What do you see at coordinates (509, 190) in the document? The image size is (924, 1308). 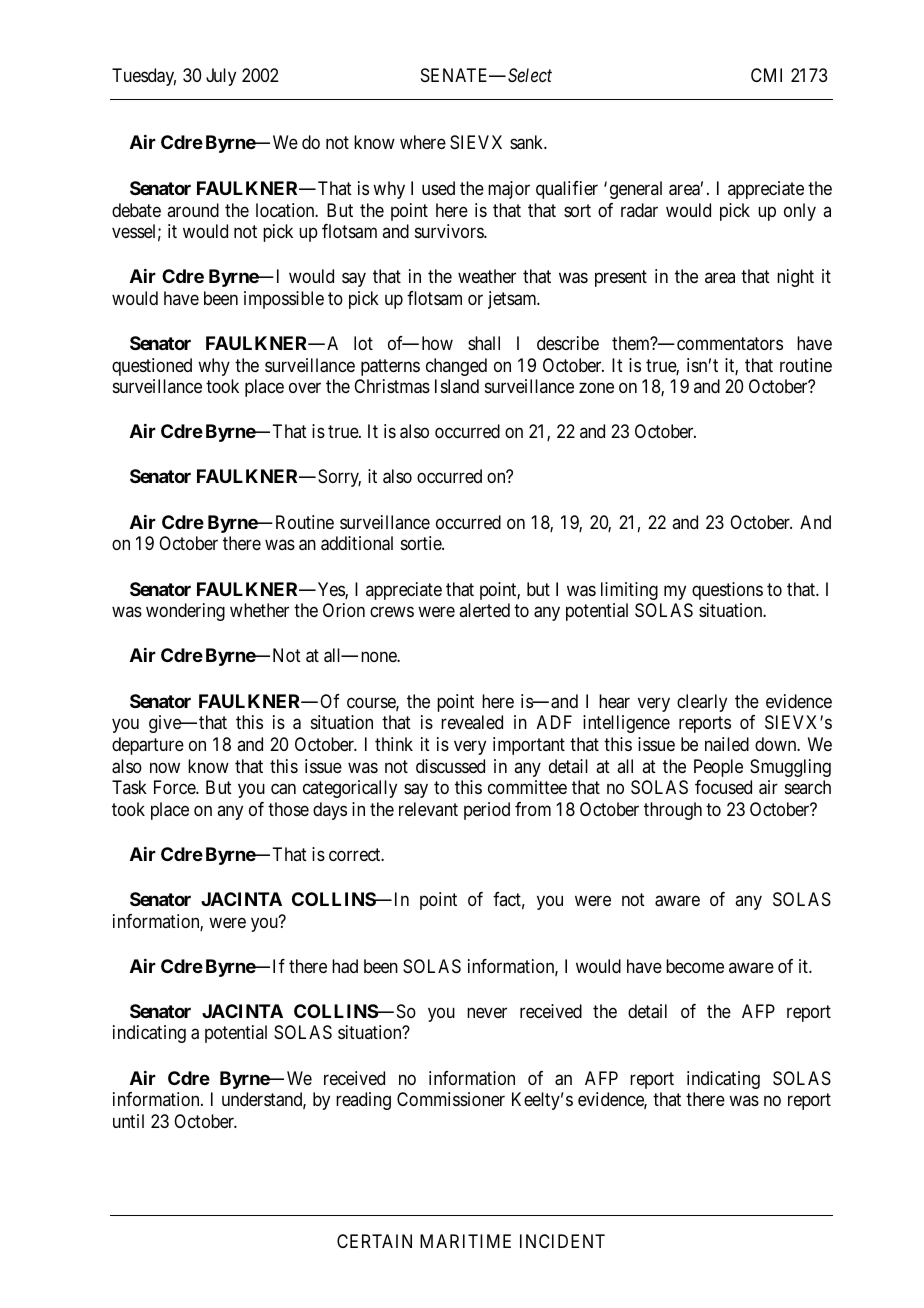 I see `major` at bounding box center [509, 190].
